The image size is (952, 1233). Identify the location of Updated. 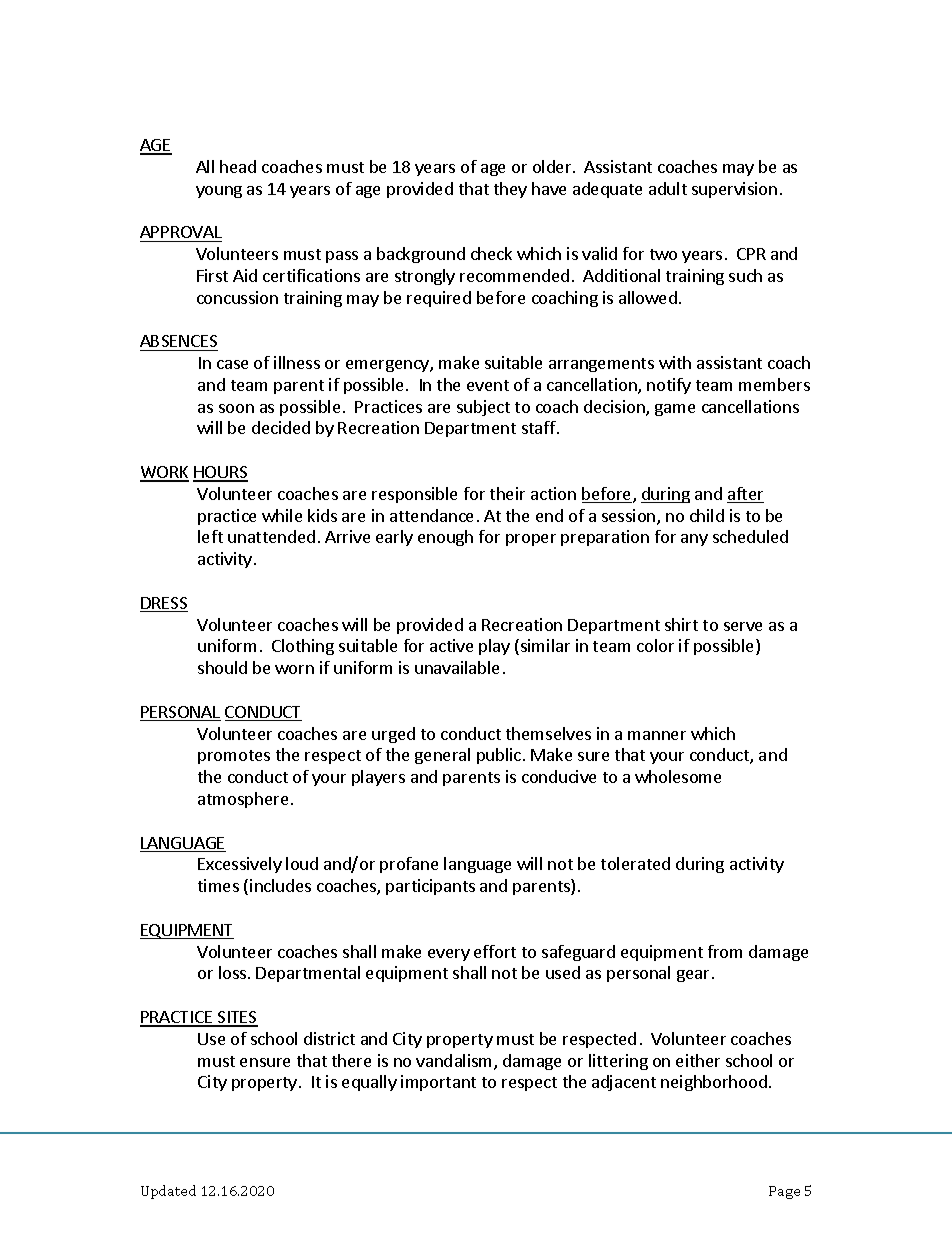
(168, 1192).
